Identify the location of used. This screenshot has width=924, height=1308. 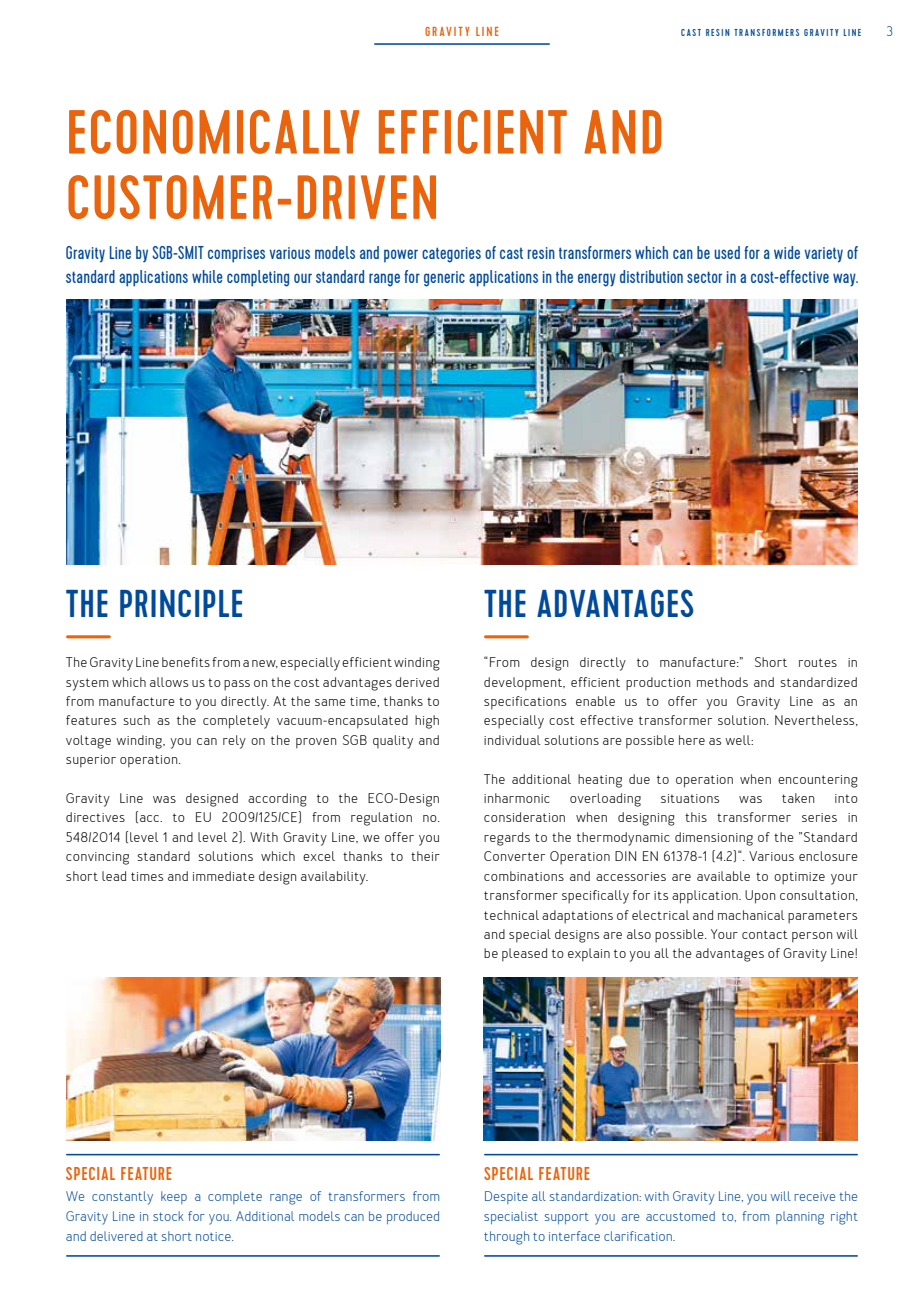
(727, 252).
